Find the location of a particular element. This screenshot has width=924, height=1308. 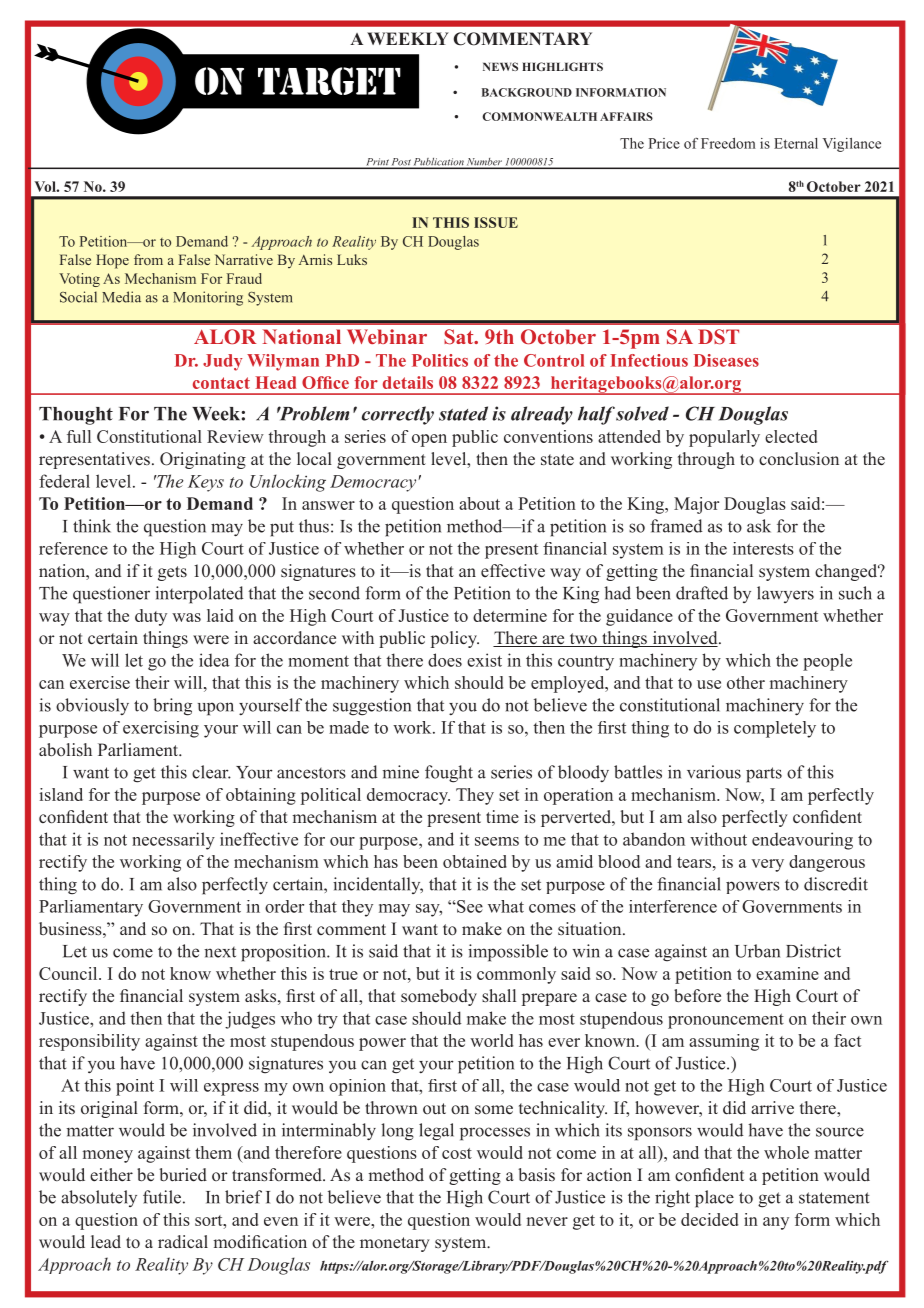

Freedom is located at coordinates (728, 143).
